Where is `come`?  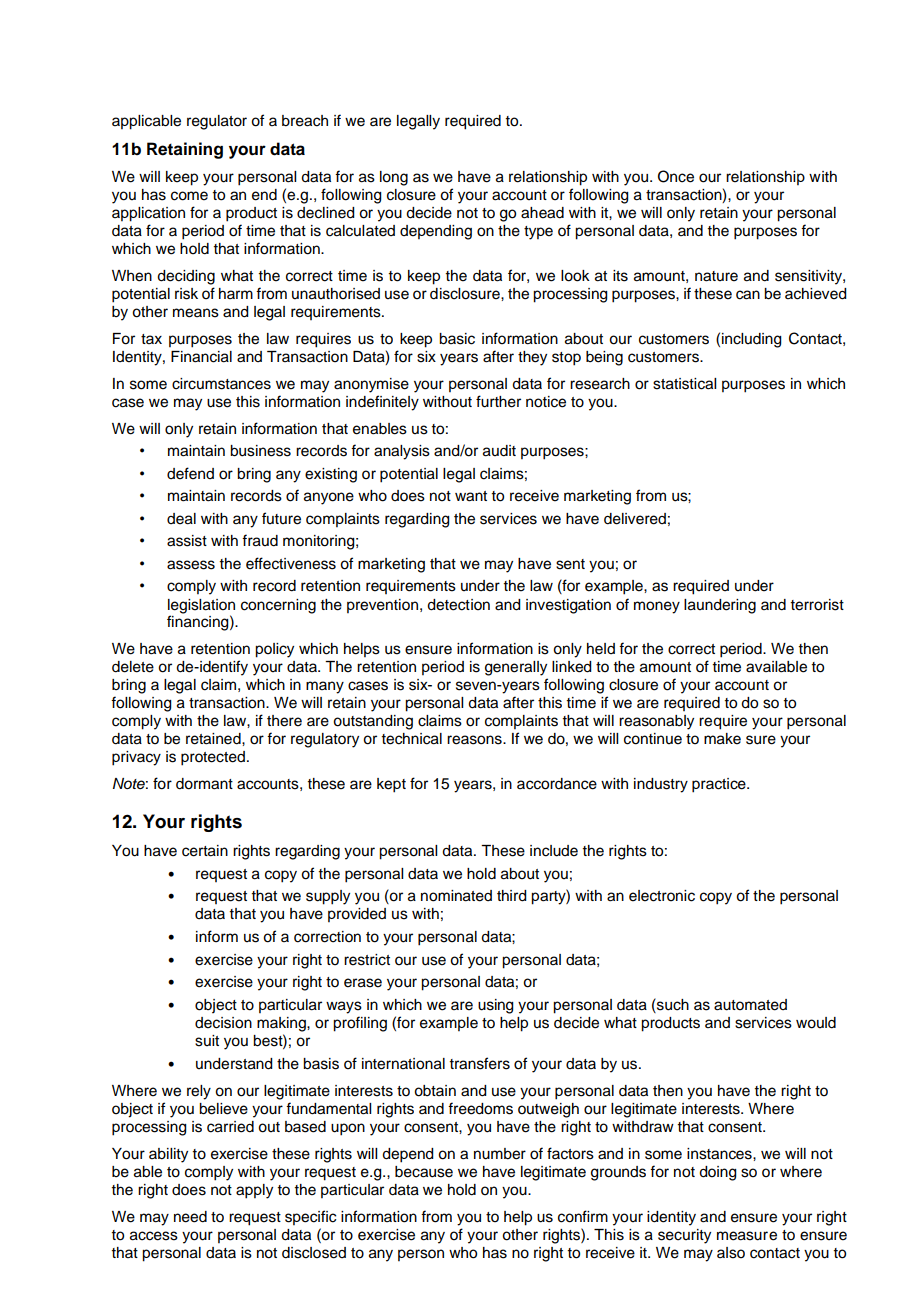 come is located at coordinates (189, 196).
